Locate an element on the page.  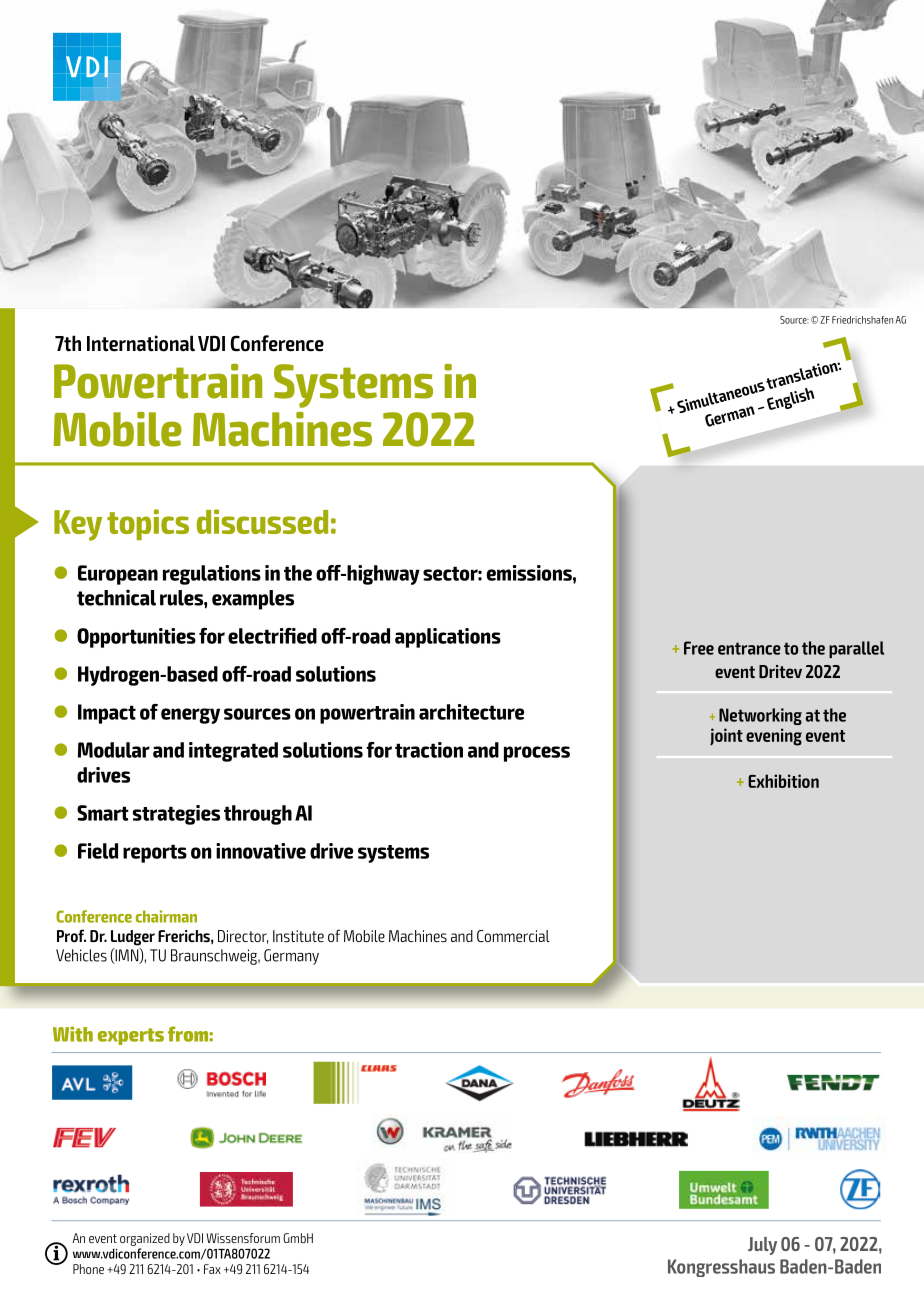
energy is located at coordinates (190, 716).
